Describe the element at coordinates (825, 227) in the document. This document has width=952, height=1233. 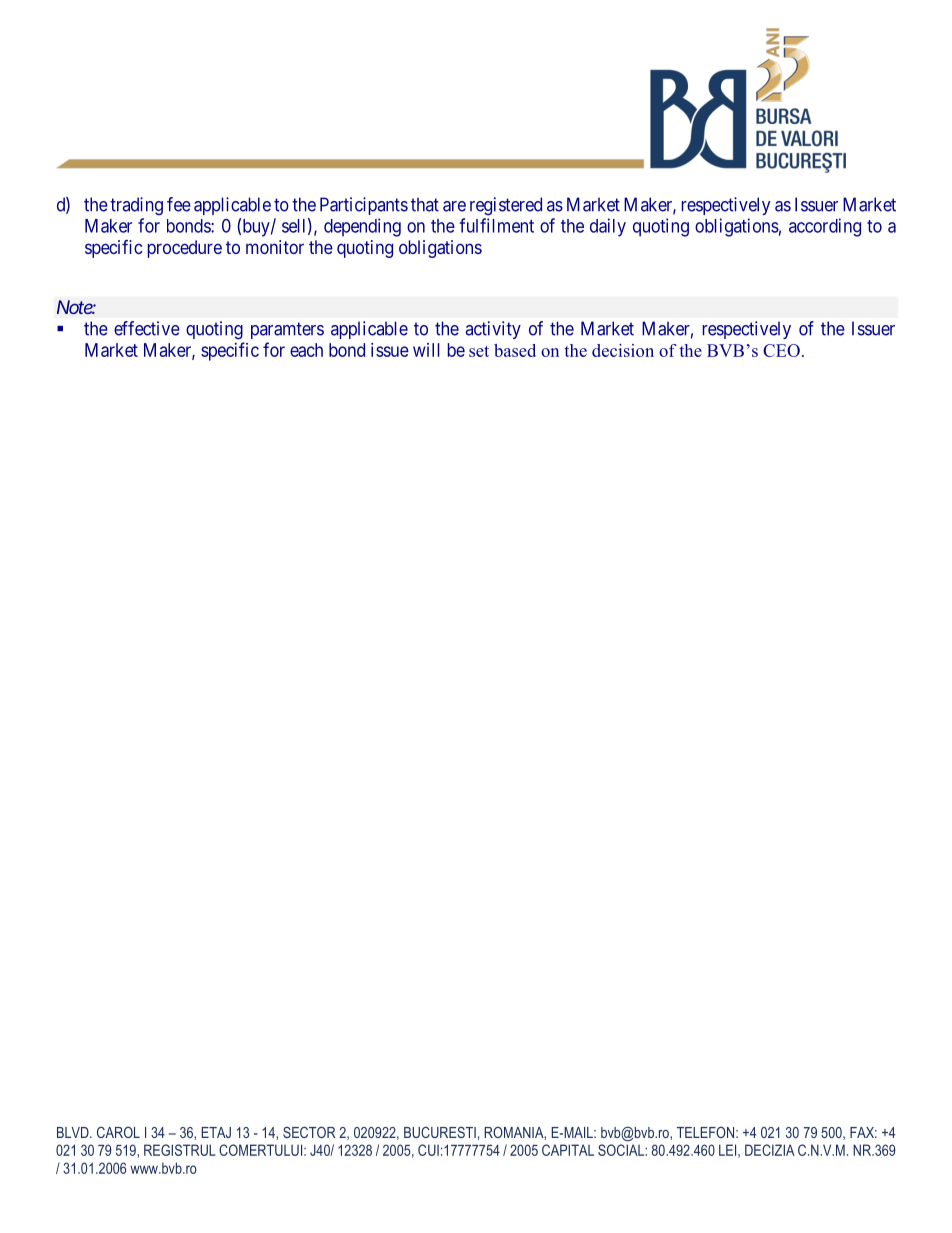
I see `according` at that location.
